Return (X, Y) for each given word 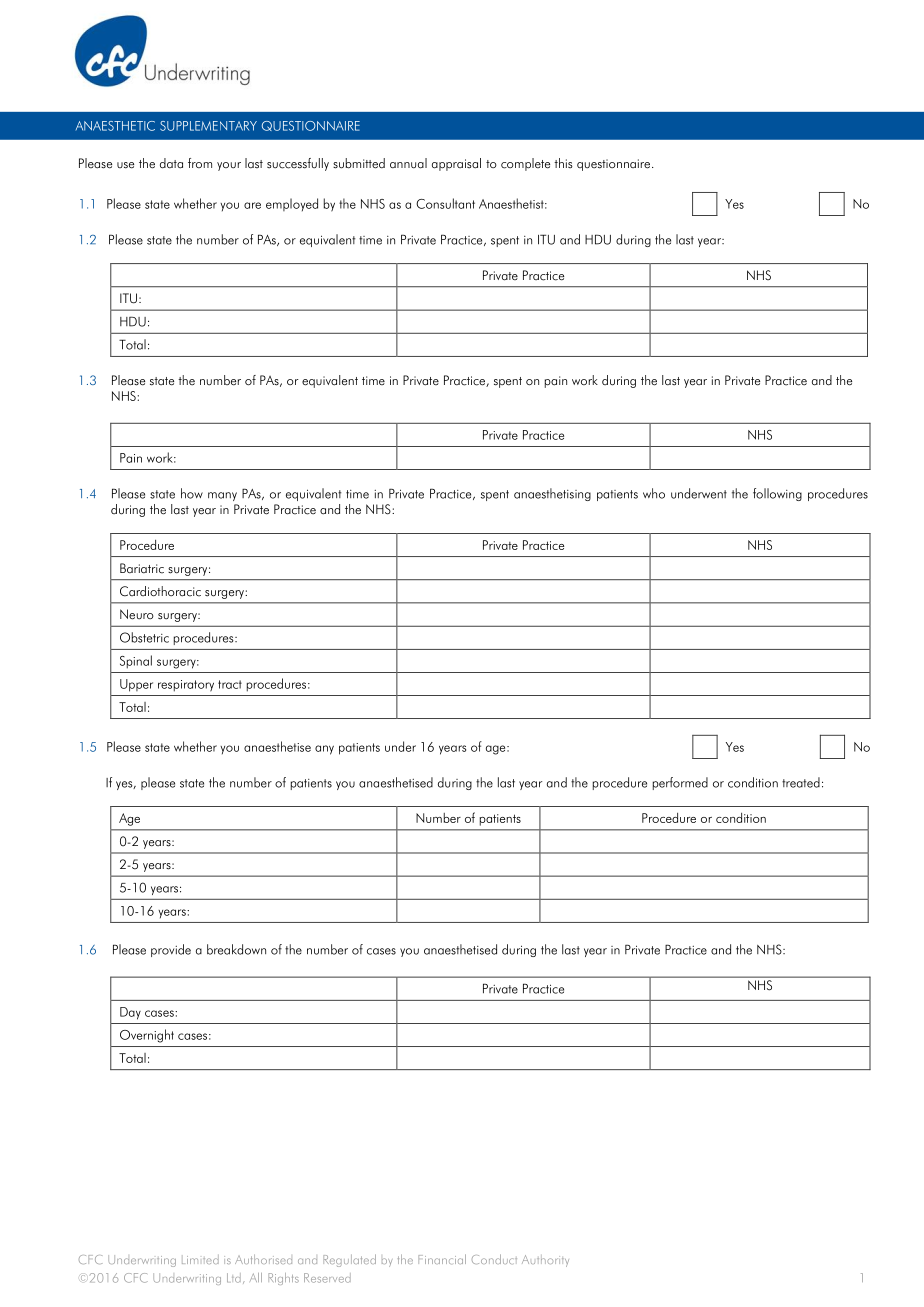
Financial (442, 1259)
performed (680, 783)
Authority (545, 1261)
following (777, 494)
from (200, 163)
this (563, 163)
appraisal (456, 164)
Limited (200, 1259)
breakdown (236, 949)
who (654, 493)
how (192, 493)
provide (171, 950)
